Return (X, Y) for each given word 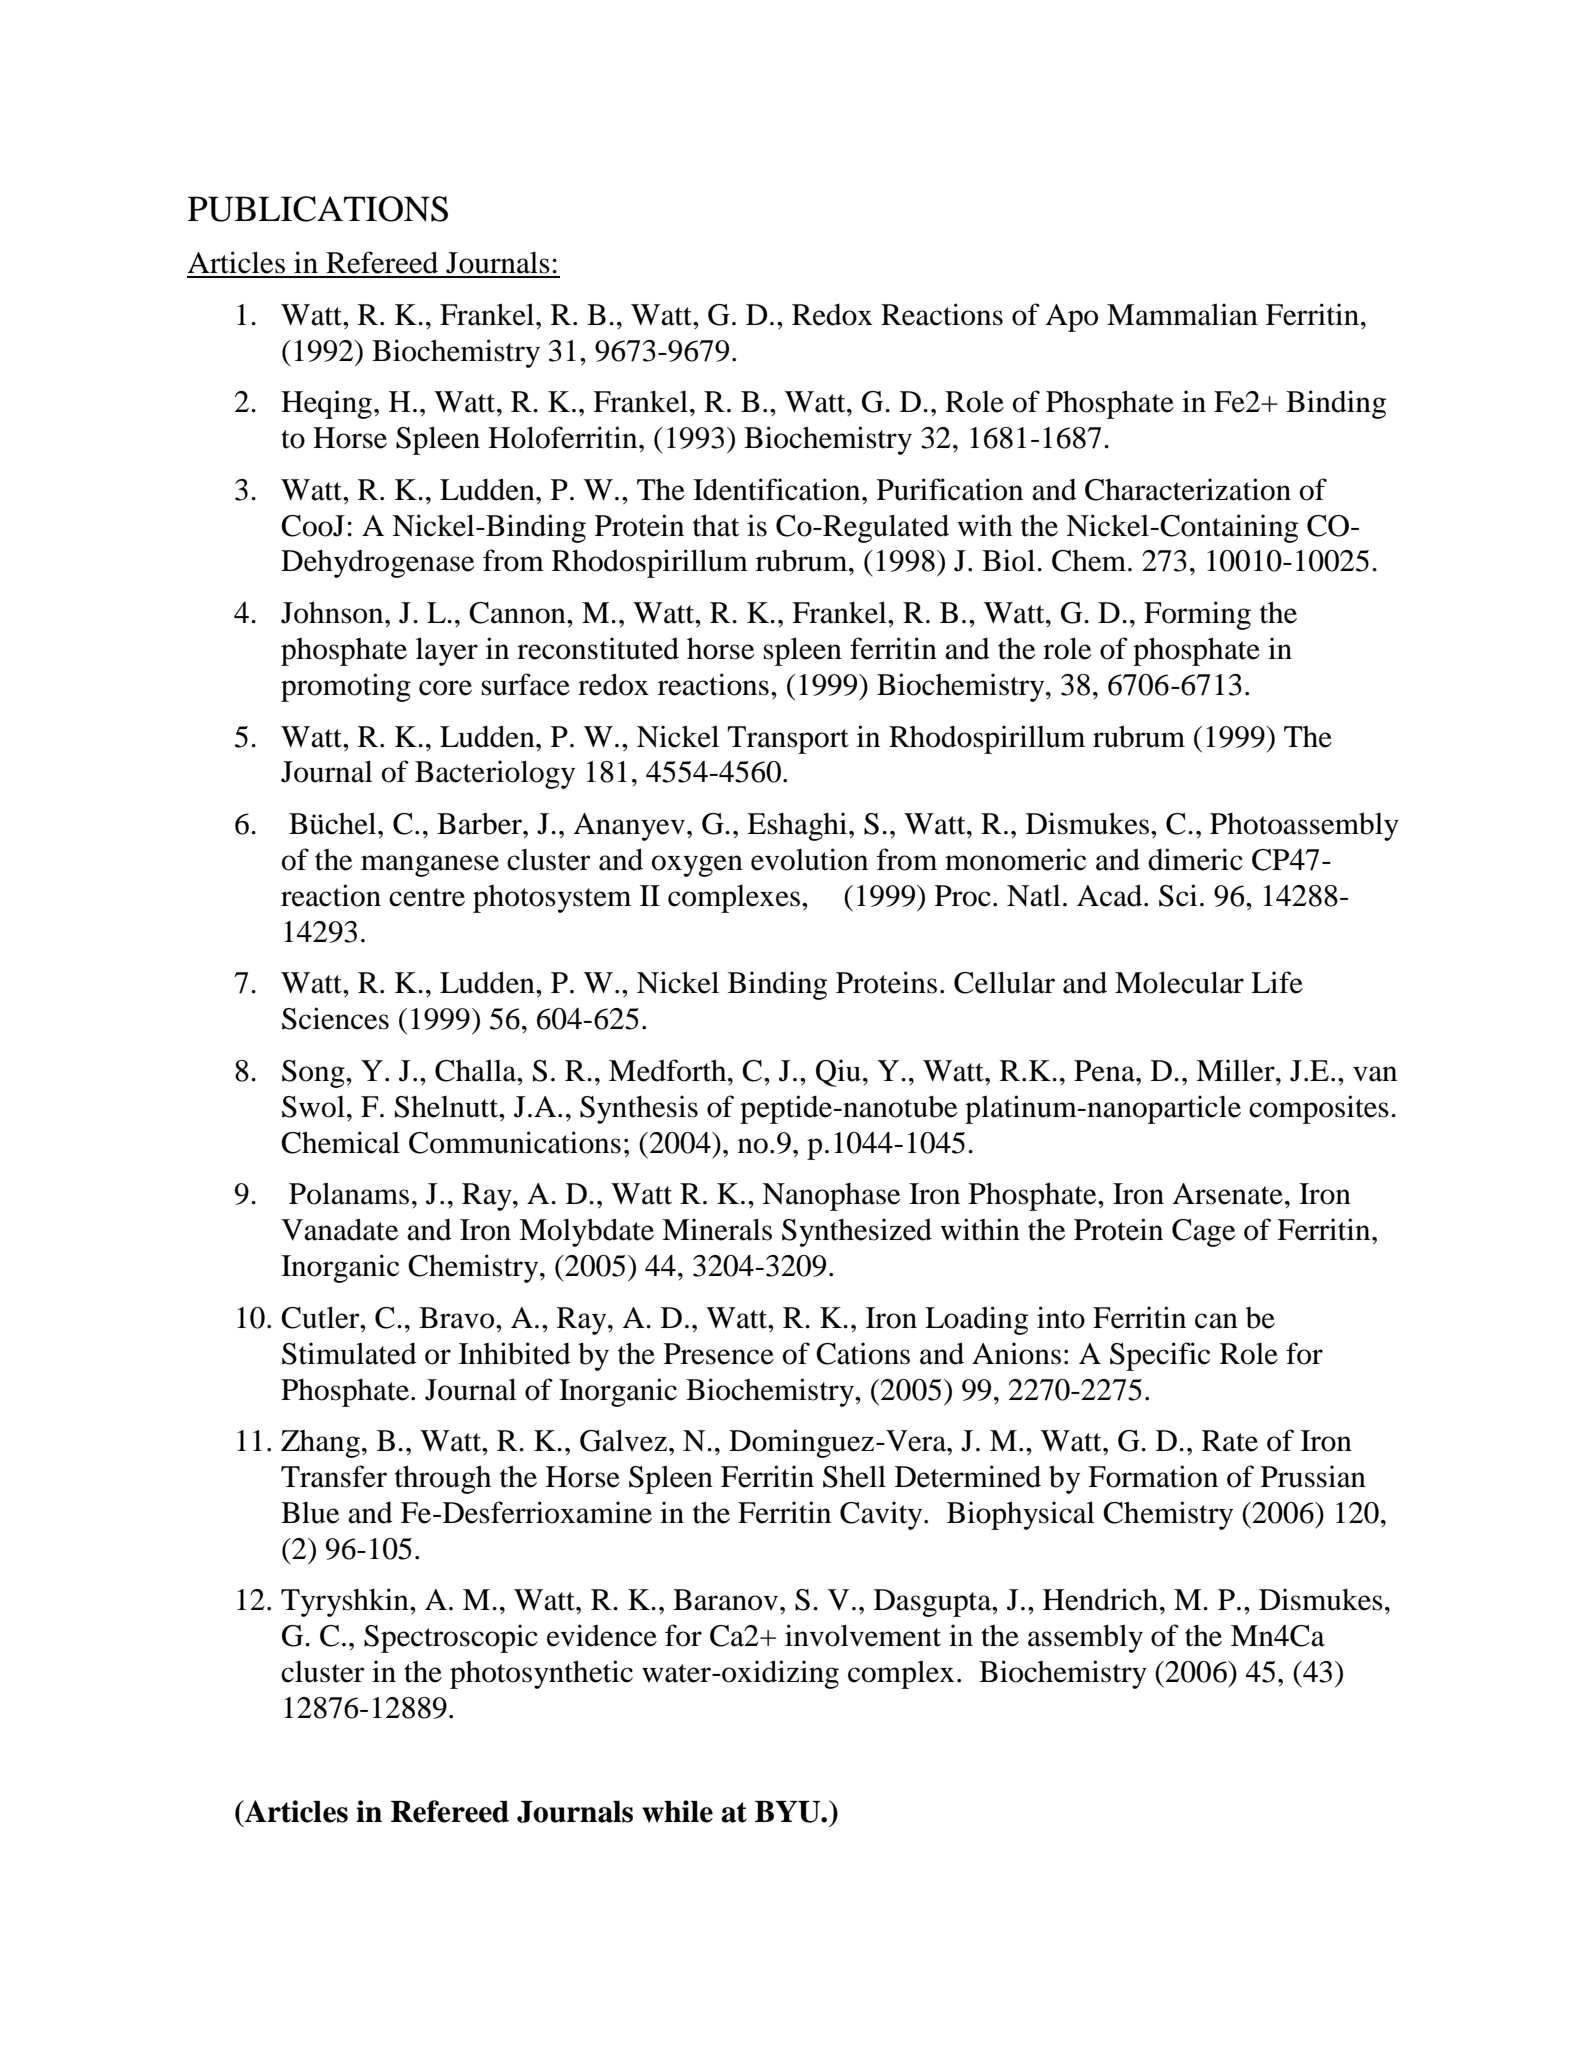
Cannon (518, 613)
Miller (1236, 1070)
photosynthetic (541, 1674)
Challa (477, 1070)
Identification (778, 489)
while (677, 1811)
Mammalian (1182, 314)
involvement (863, 1635)
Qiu (838, 1073)
